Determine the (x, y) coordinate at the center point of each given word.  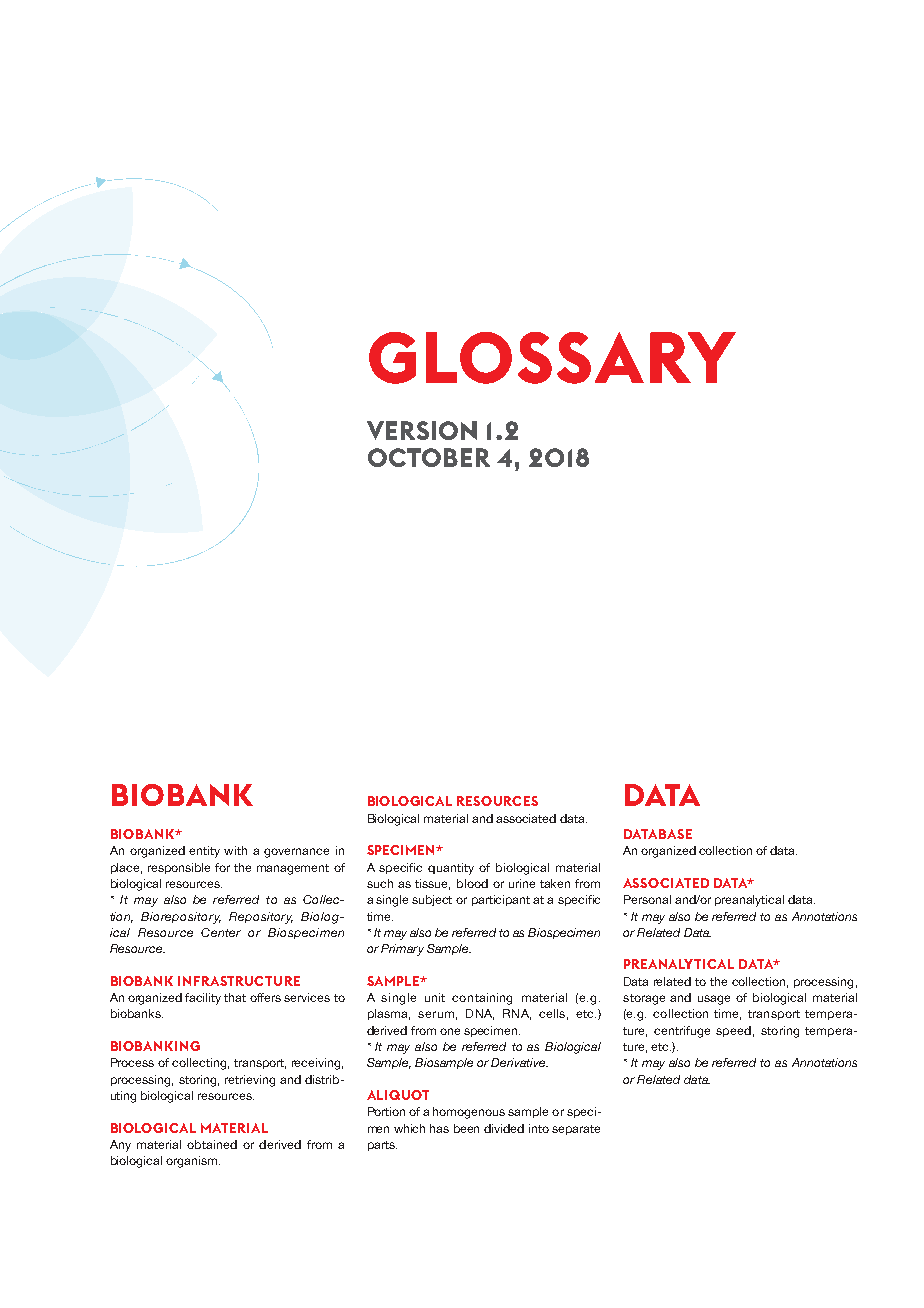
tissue (432, 884)
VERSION (422, 430)
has (439, 1128)
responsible (179, 868)
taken (555, 883)
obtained (212, 1144)
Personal (647, 899)
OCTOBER (429, 457)
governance (296, 853)
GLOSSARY (552, 358)
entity (204, 852)
